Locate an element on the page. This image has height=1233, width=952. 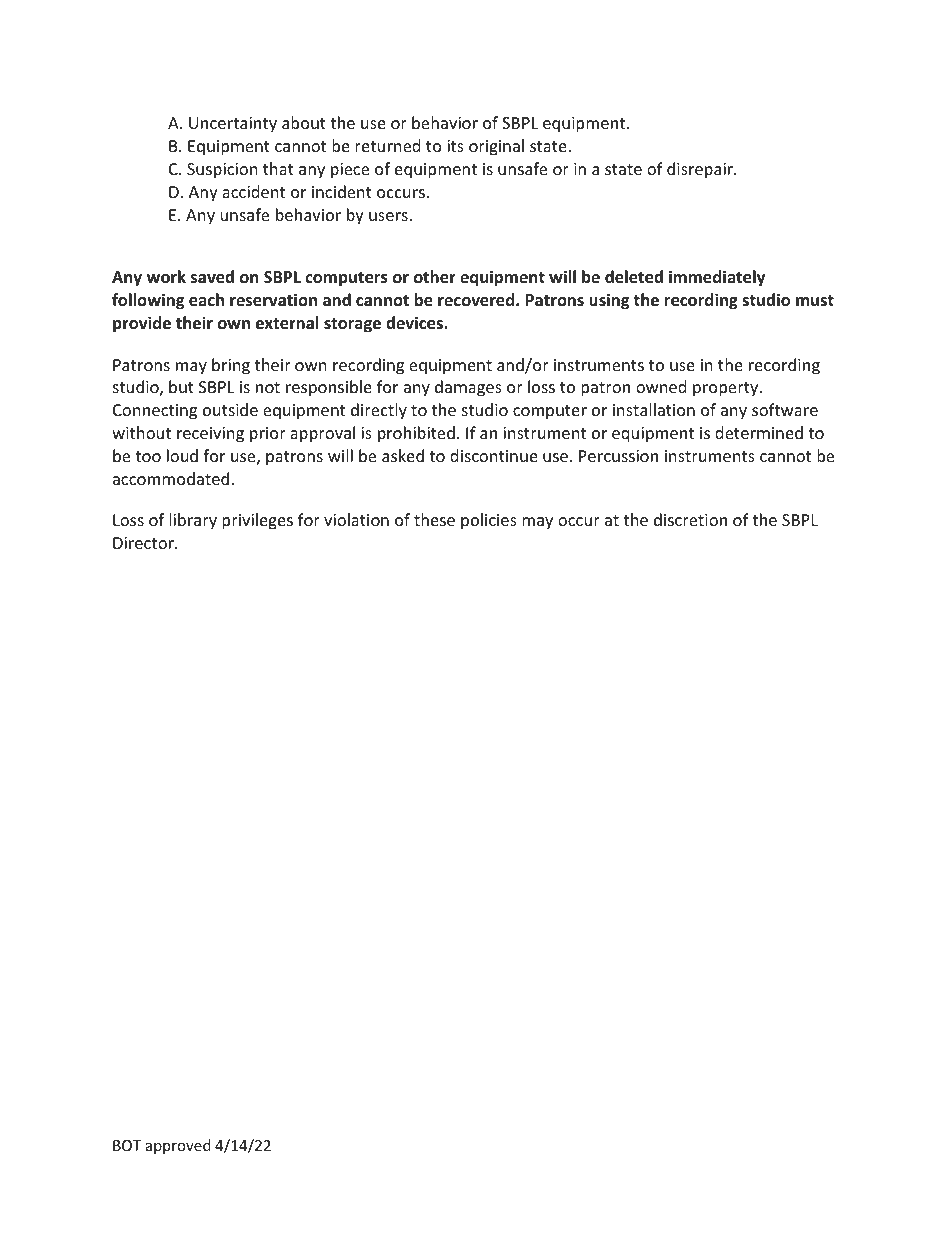
its is located at coordinates (455, 146).
